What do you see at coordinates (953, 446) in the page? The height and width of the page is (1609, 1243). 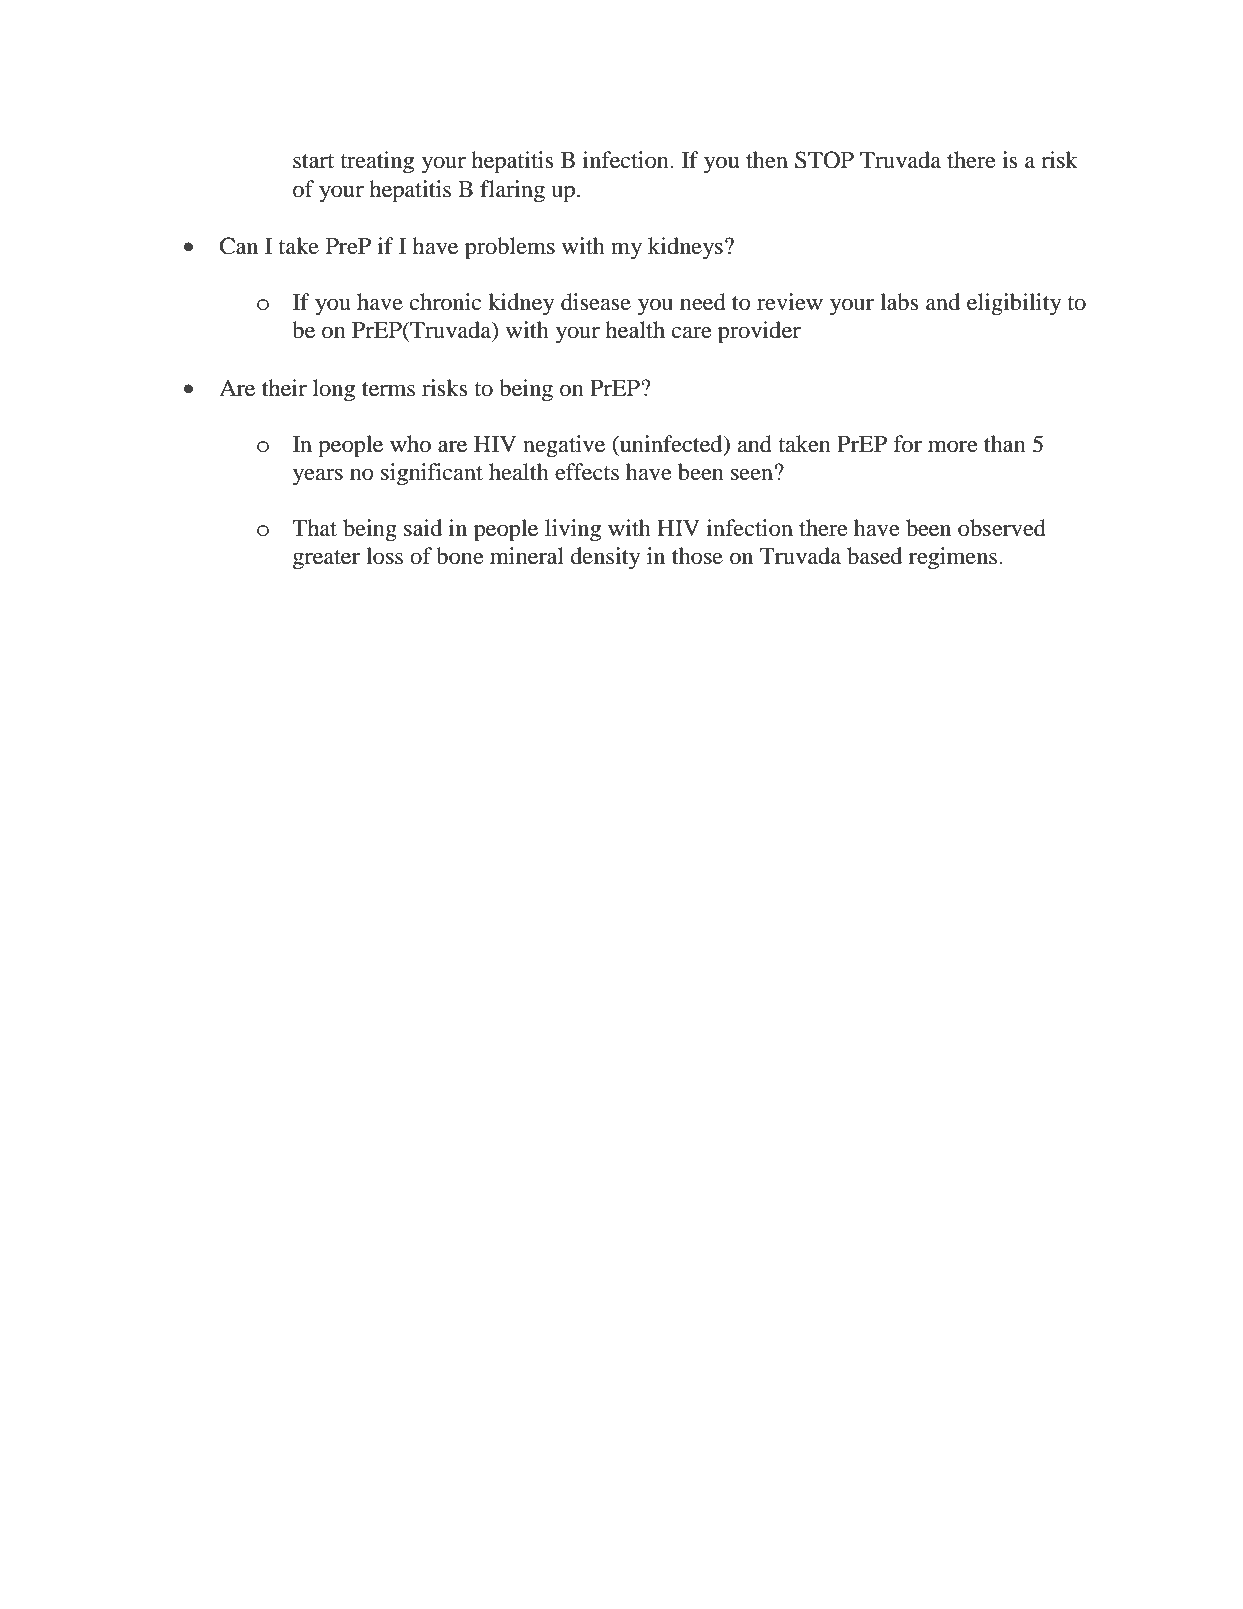 I see `more` at bounding box center [953, 446].
